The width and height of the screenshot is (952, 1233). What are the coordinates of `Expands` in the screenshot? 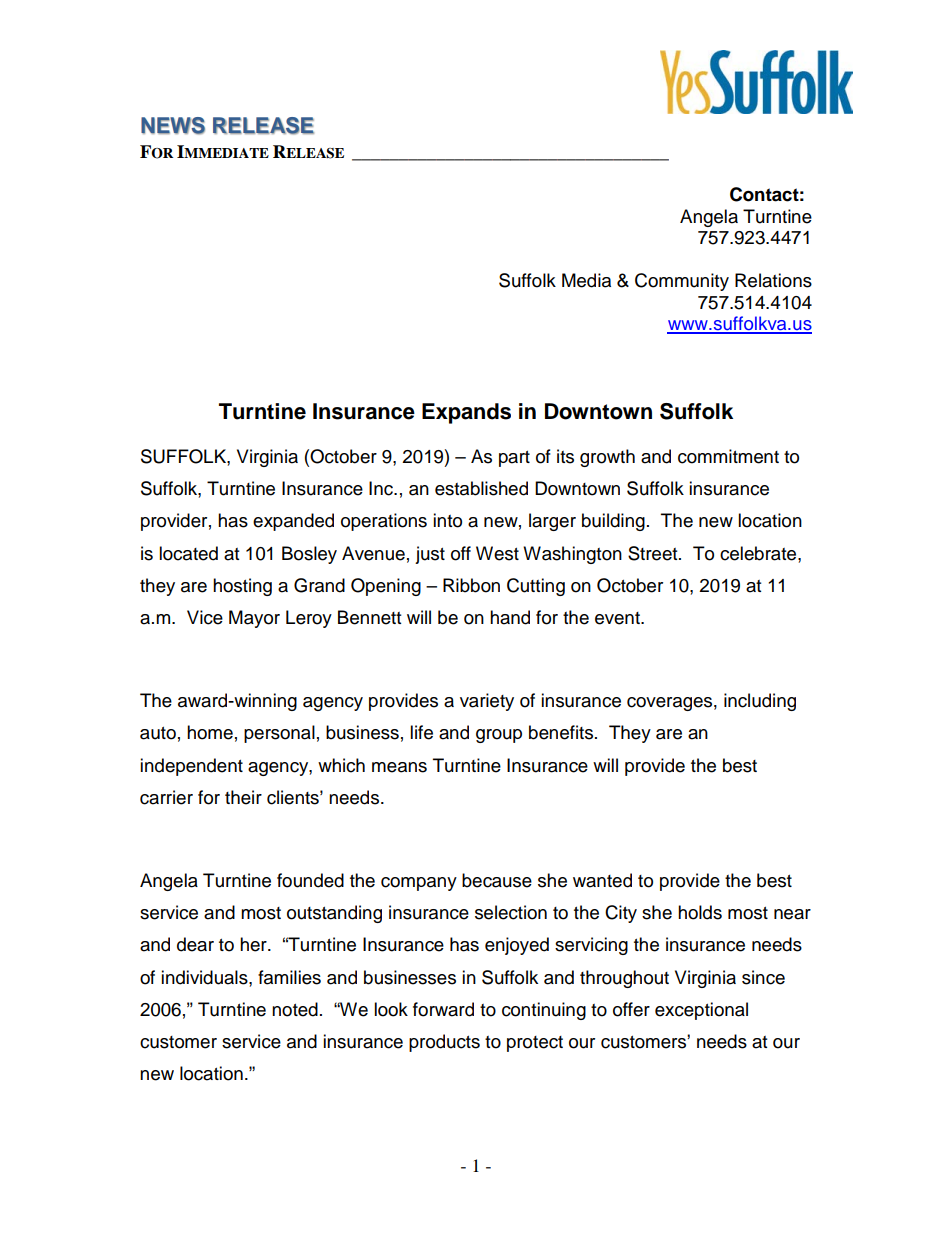 It's located at (466, 413).
